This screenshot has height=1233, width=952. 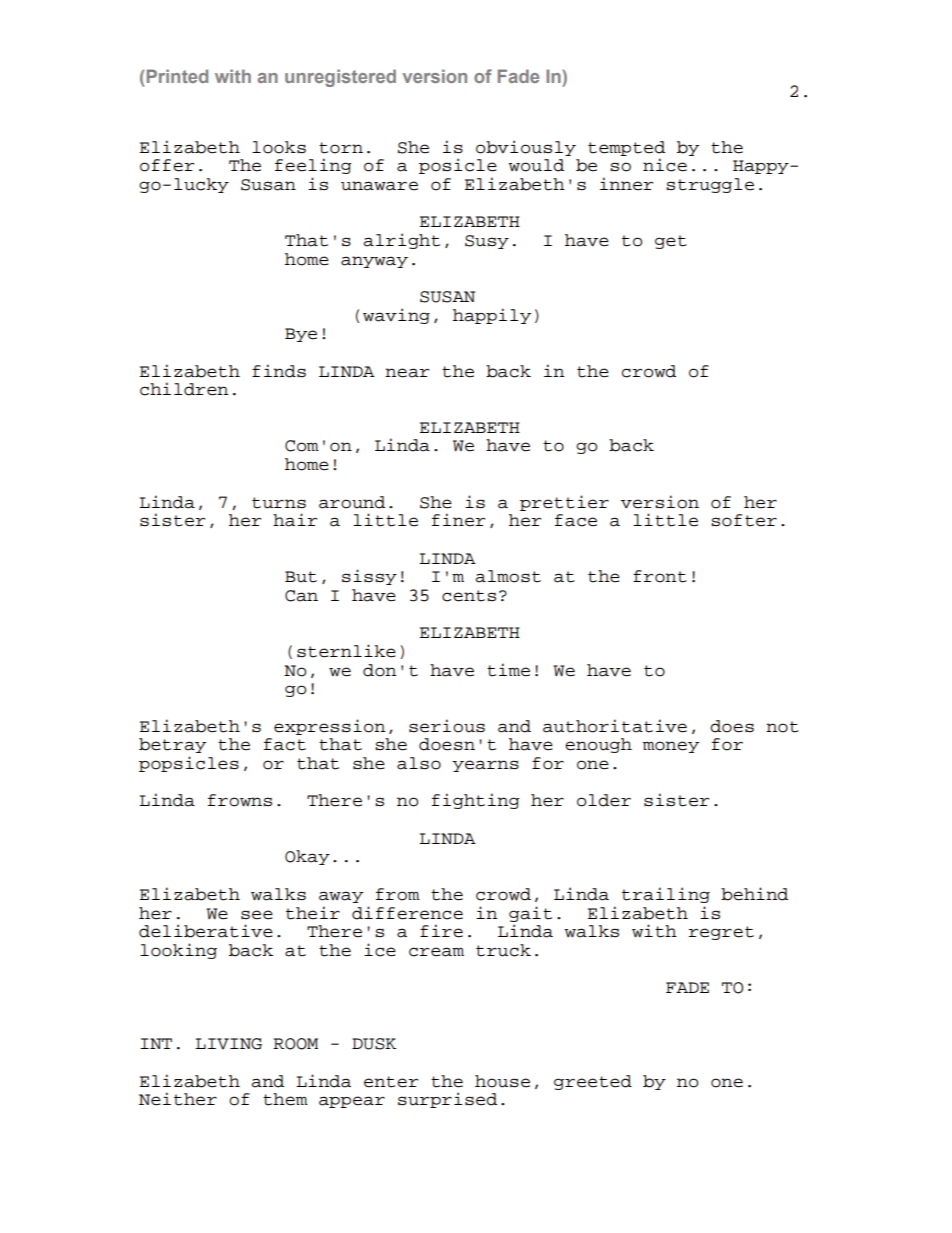 What do you see at coordinates (279, 147) in the screenshot?
I see `looks` at bounding box center [279, 147].
